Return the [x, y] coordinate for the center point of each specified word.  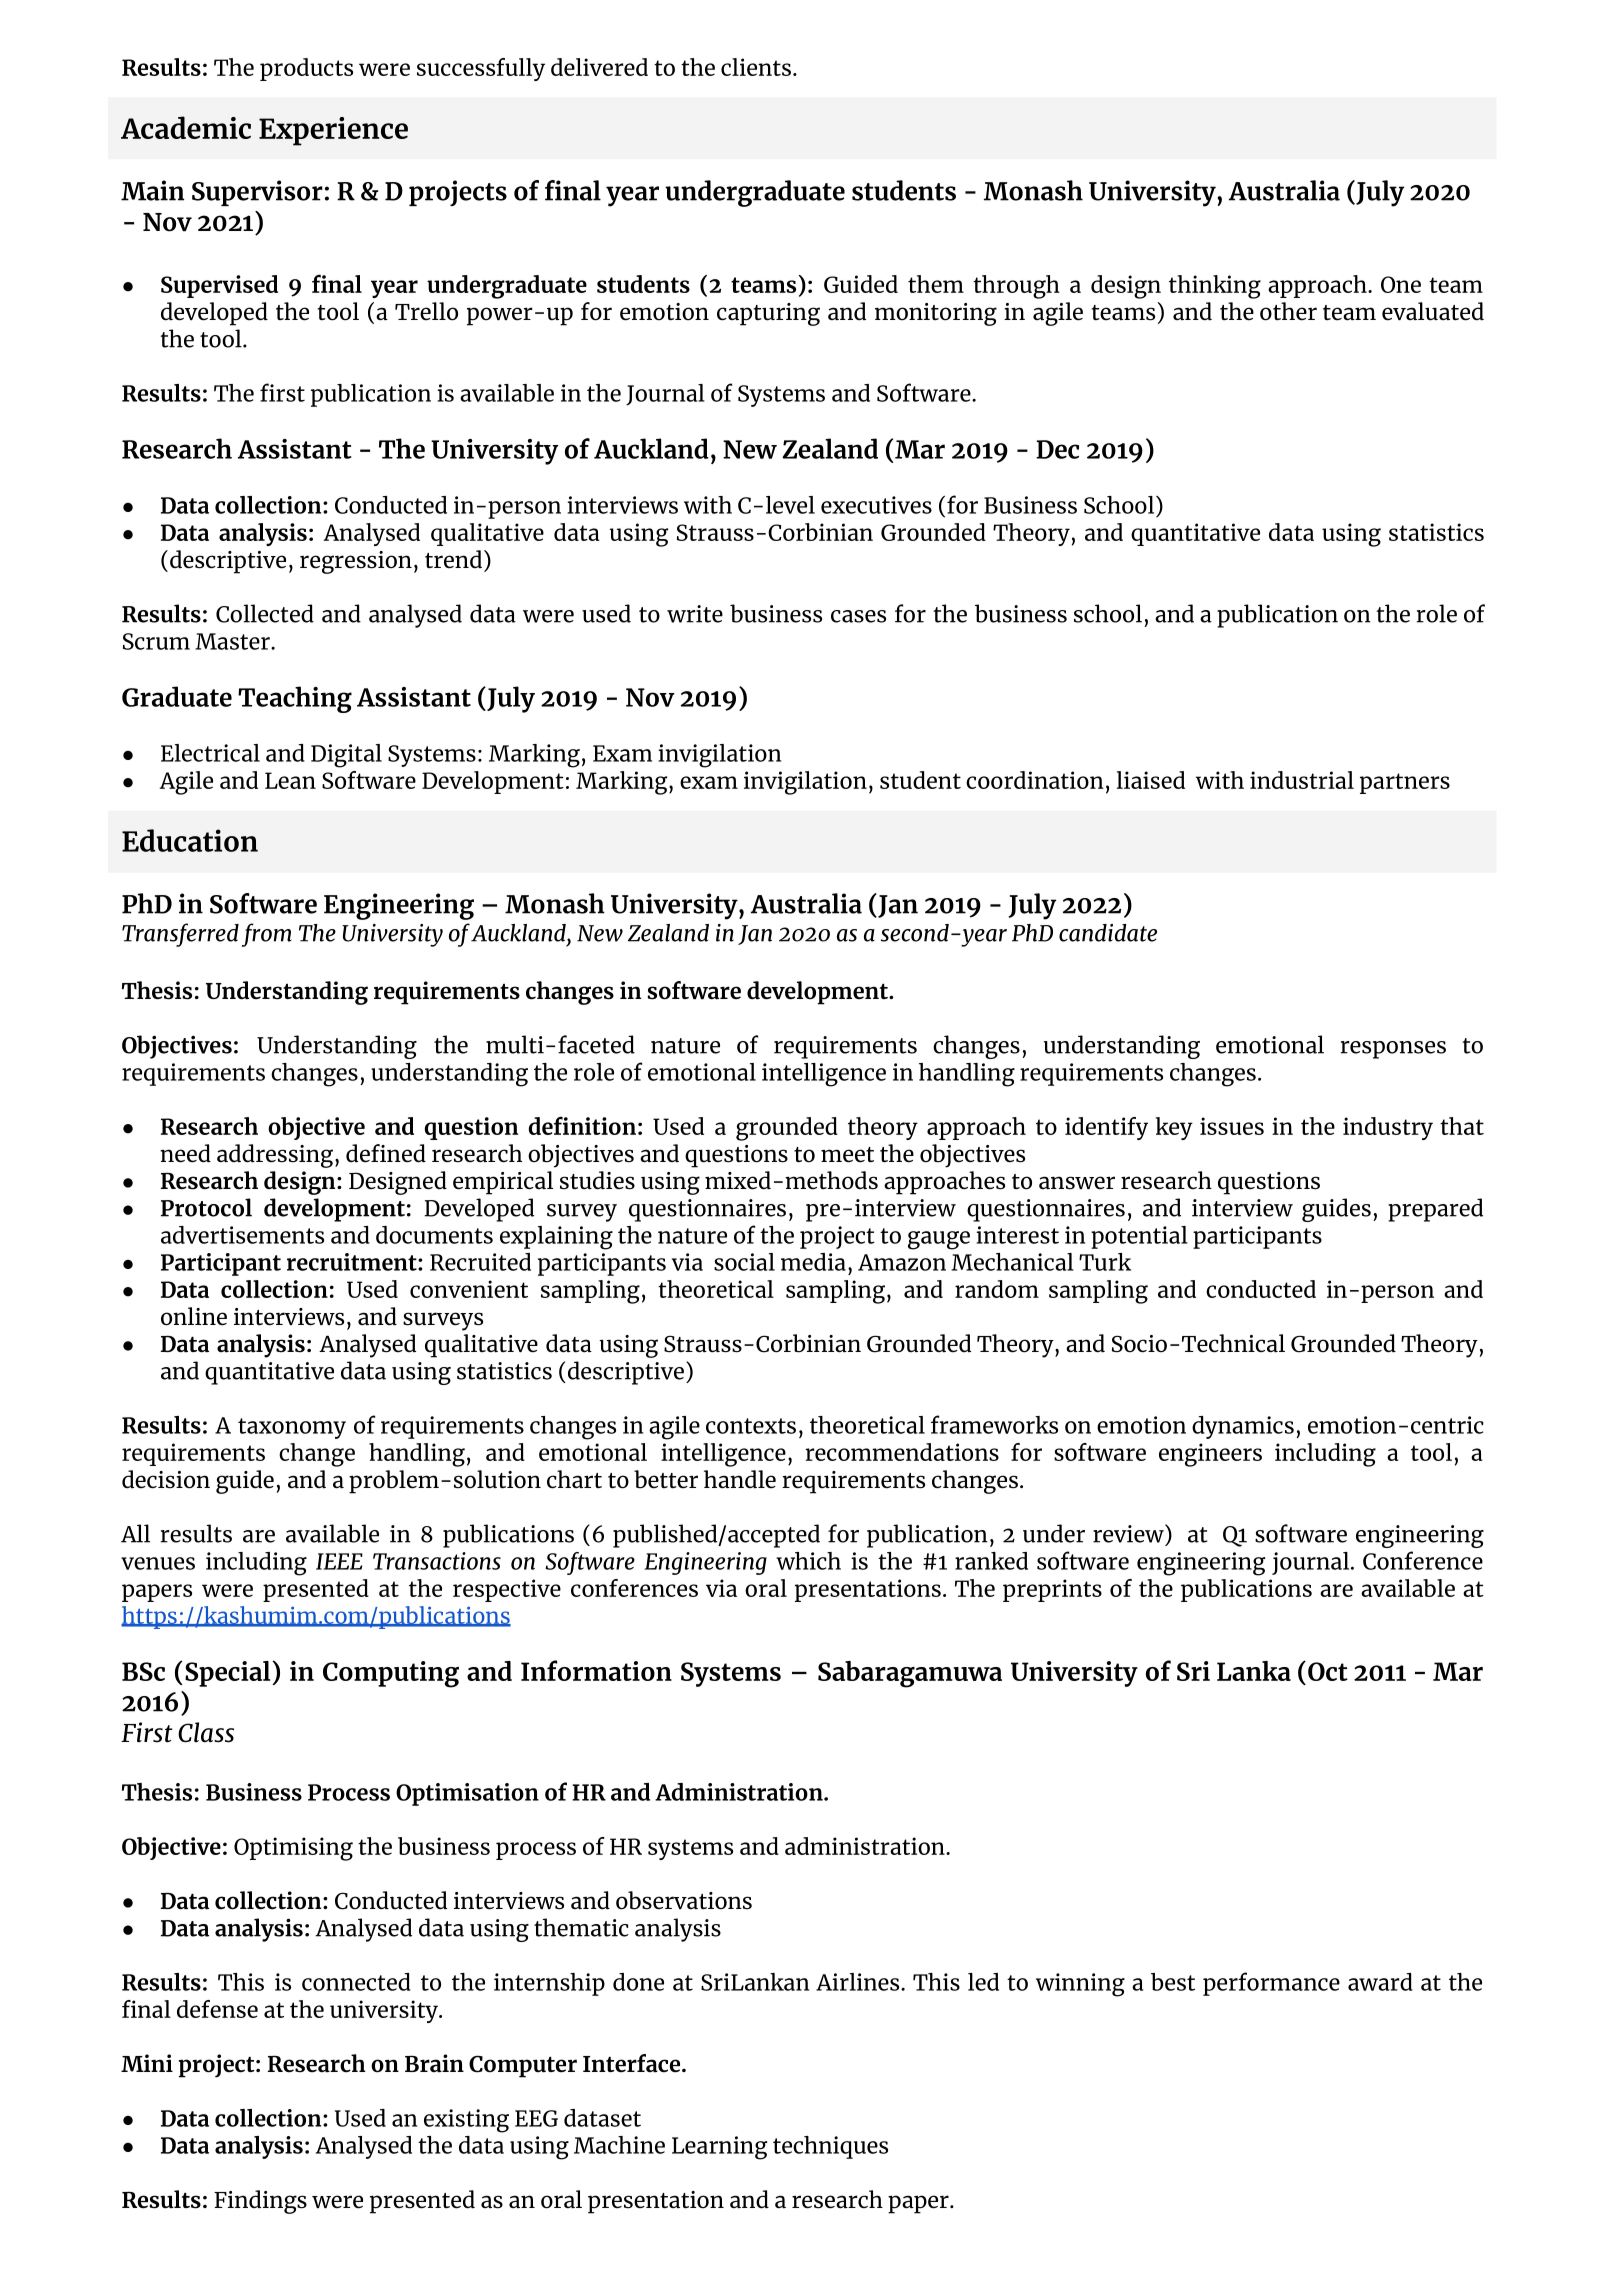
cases [858, 616]
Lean [290, 780]
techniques [830, 2147]
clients [757, 67]
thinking [1215, 287]
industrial [1302, 780]
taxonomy [292, 1428]
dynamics [1243, 1427]
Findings [260, 2202]
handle [740, 1479]
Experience [333, 131]
